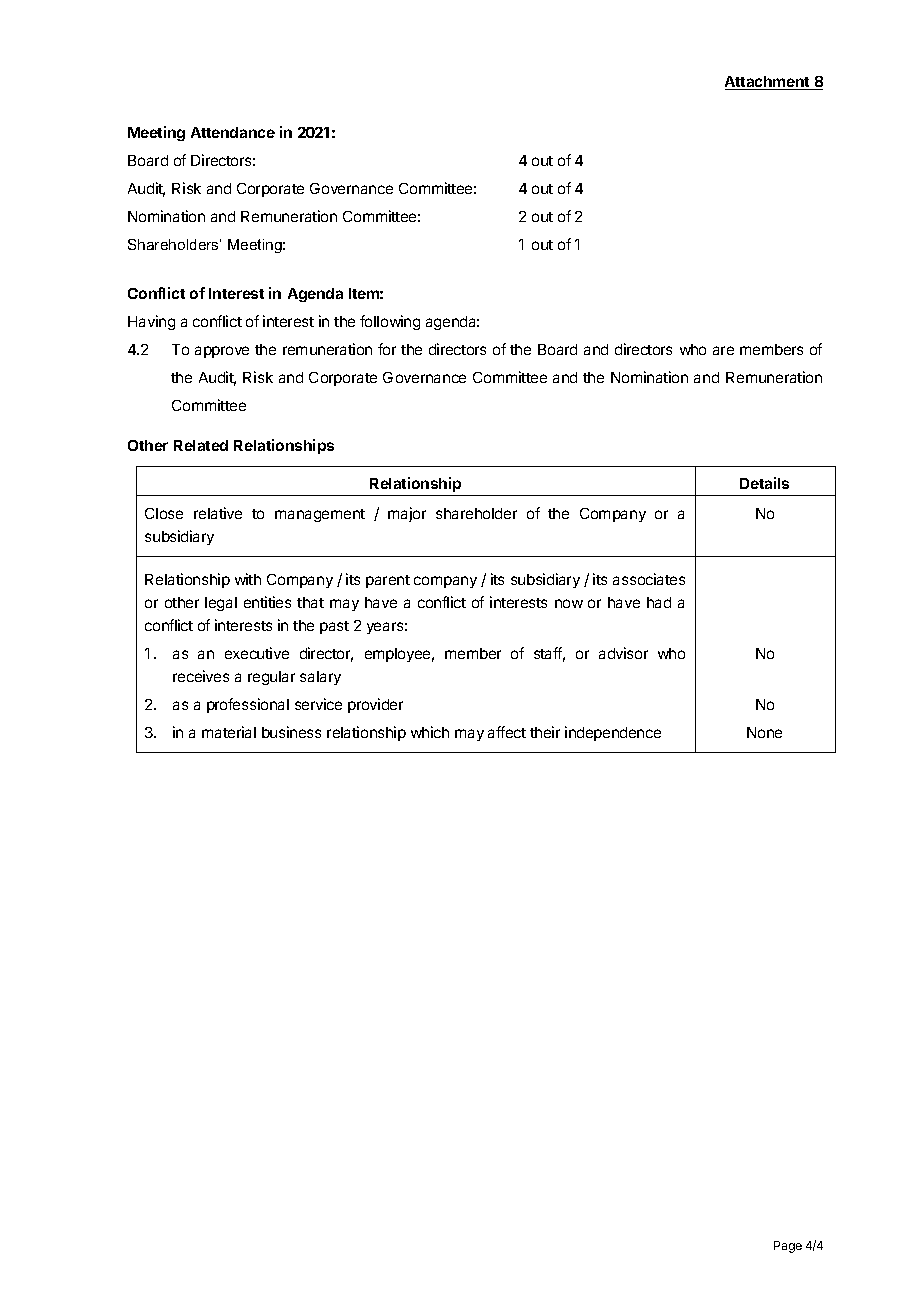 The width and height of the screenshot is (924, 1308). I want to click on material, so click(229, 732).
